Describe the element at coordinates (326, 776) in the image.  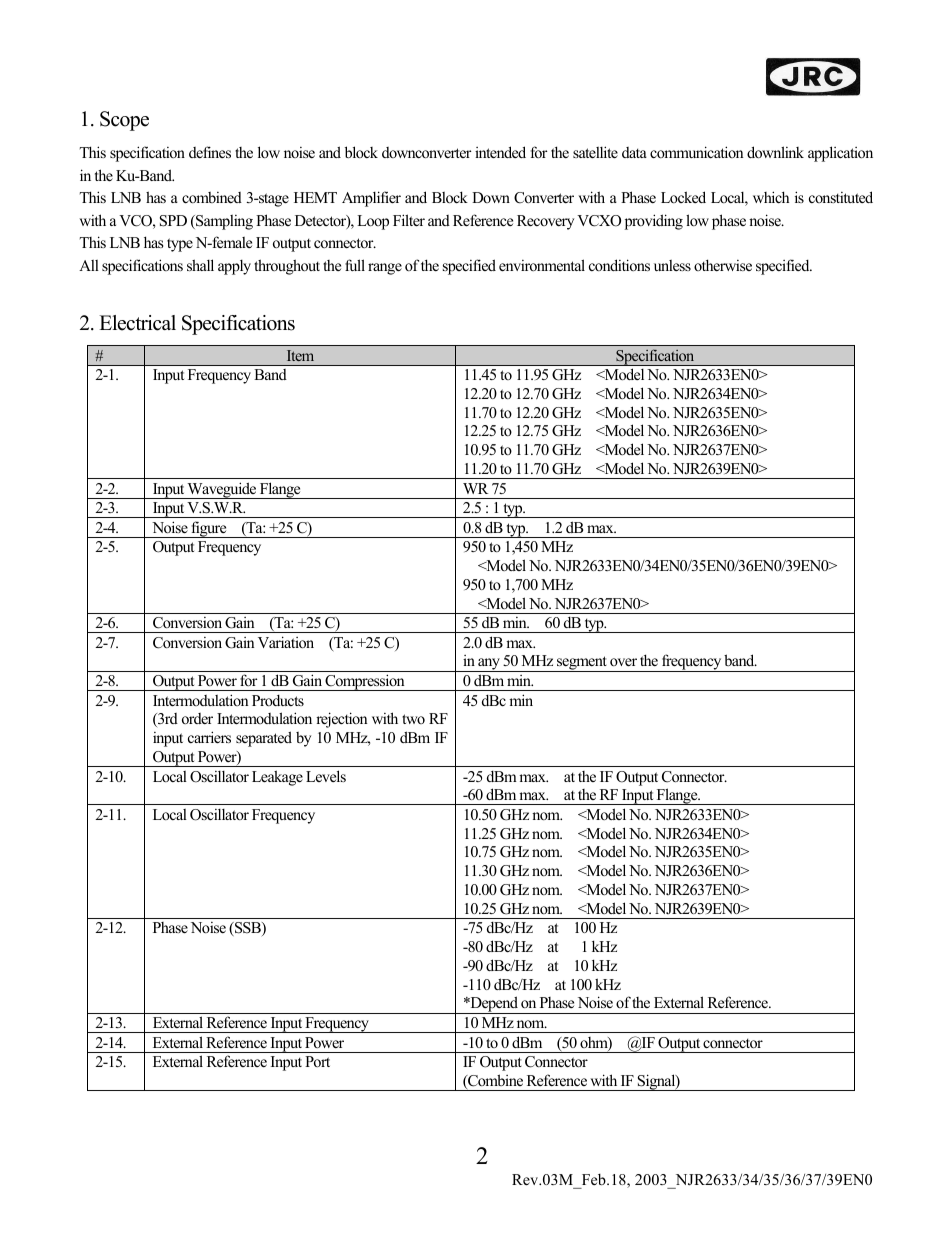
I see `Levels` at that location.
